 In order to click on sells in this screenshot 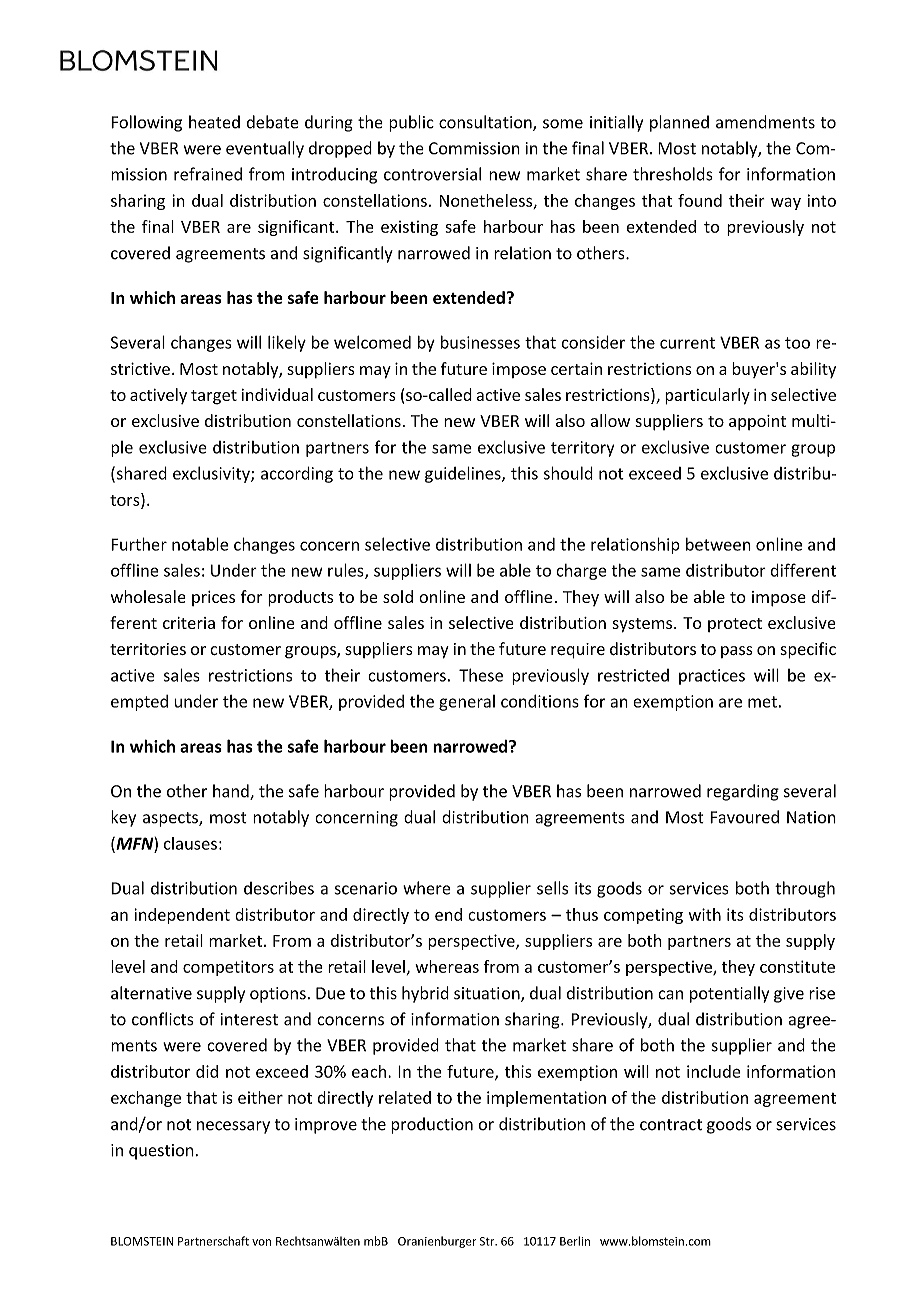, I will do `click(552, 888)`.
